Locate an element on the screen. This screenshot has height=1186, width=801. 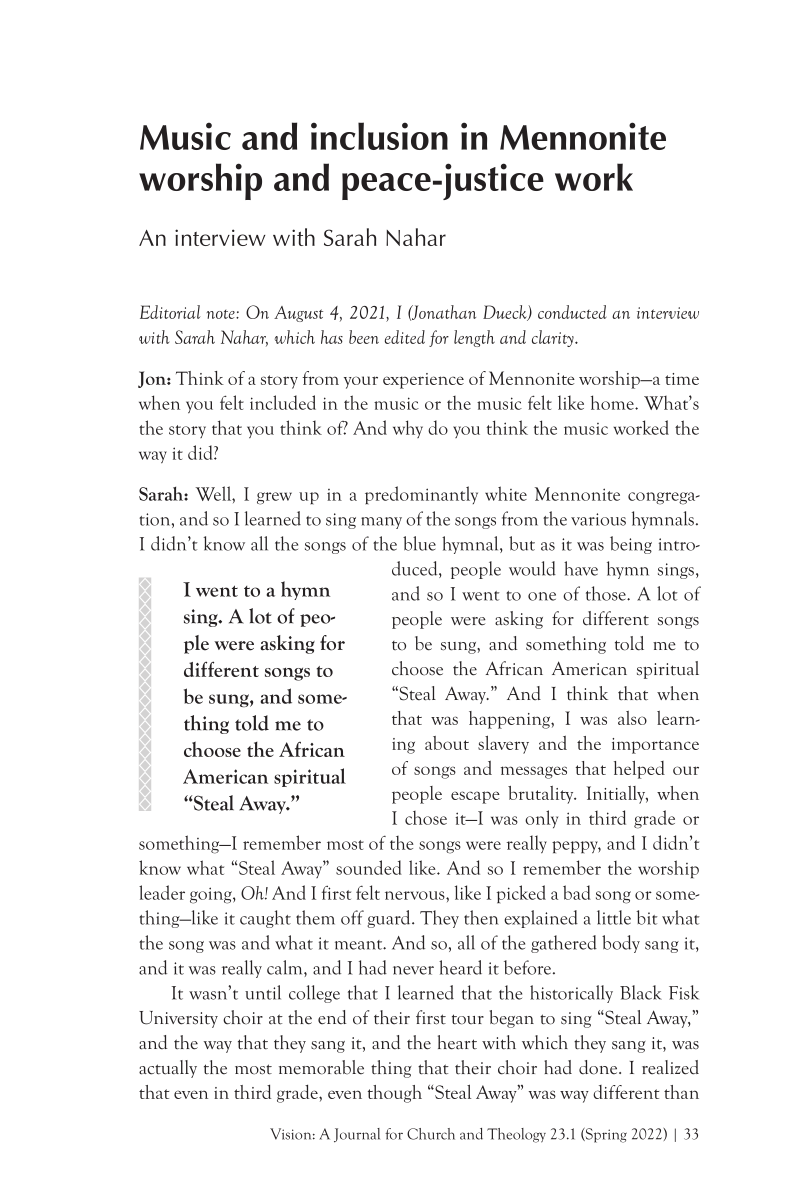
note is located at coordinates (222, 314).
